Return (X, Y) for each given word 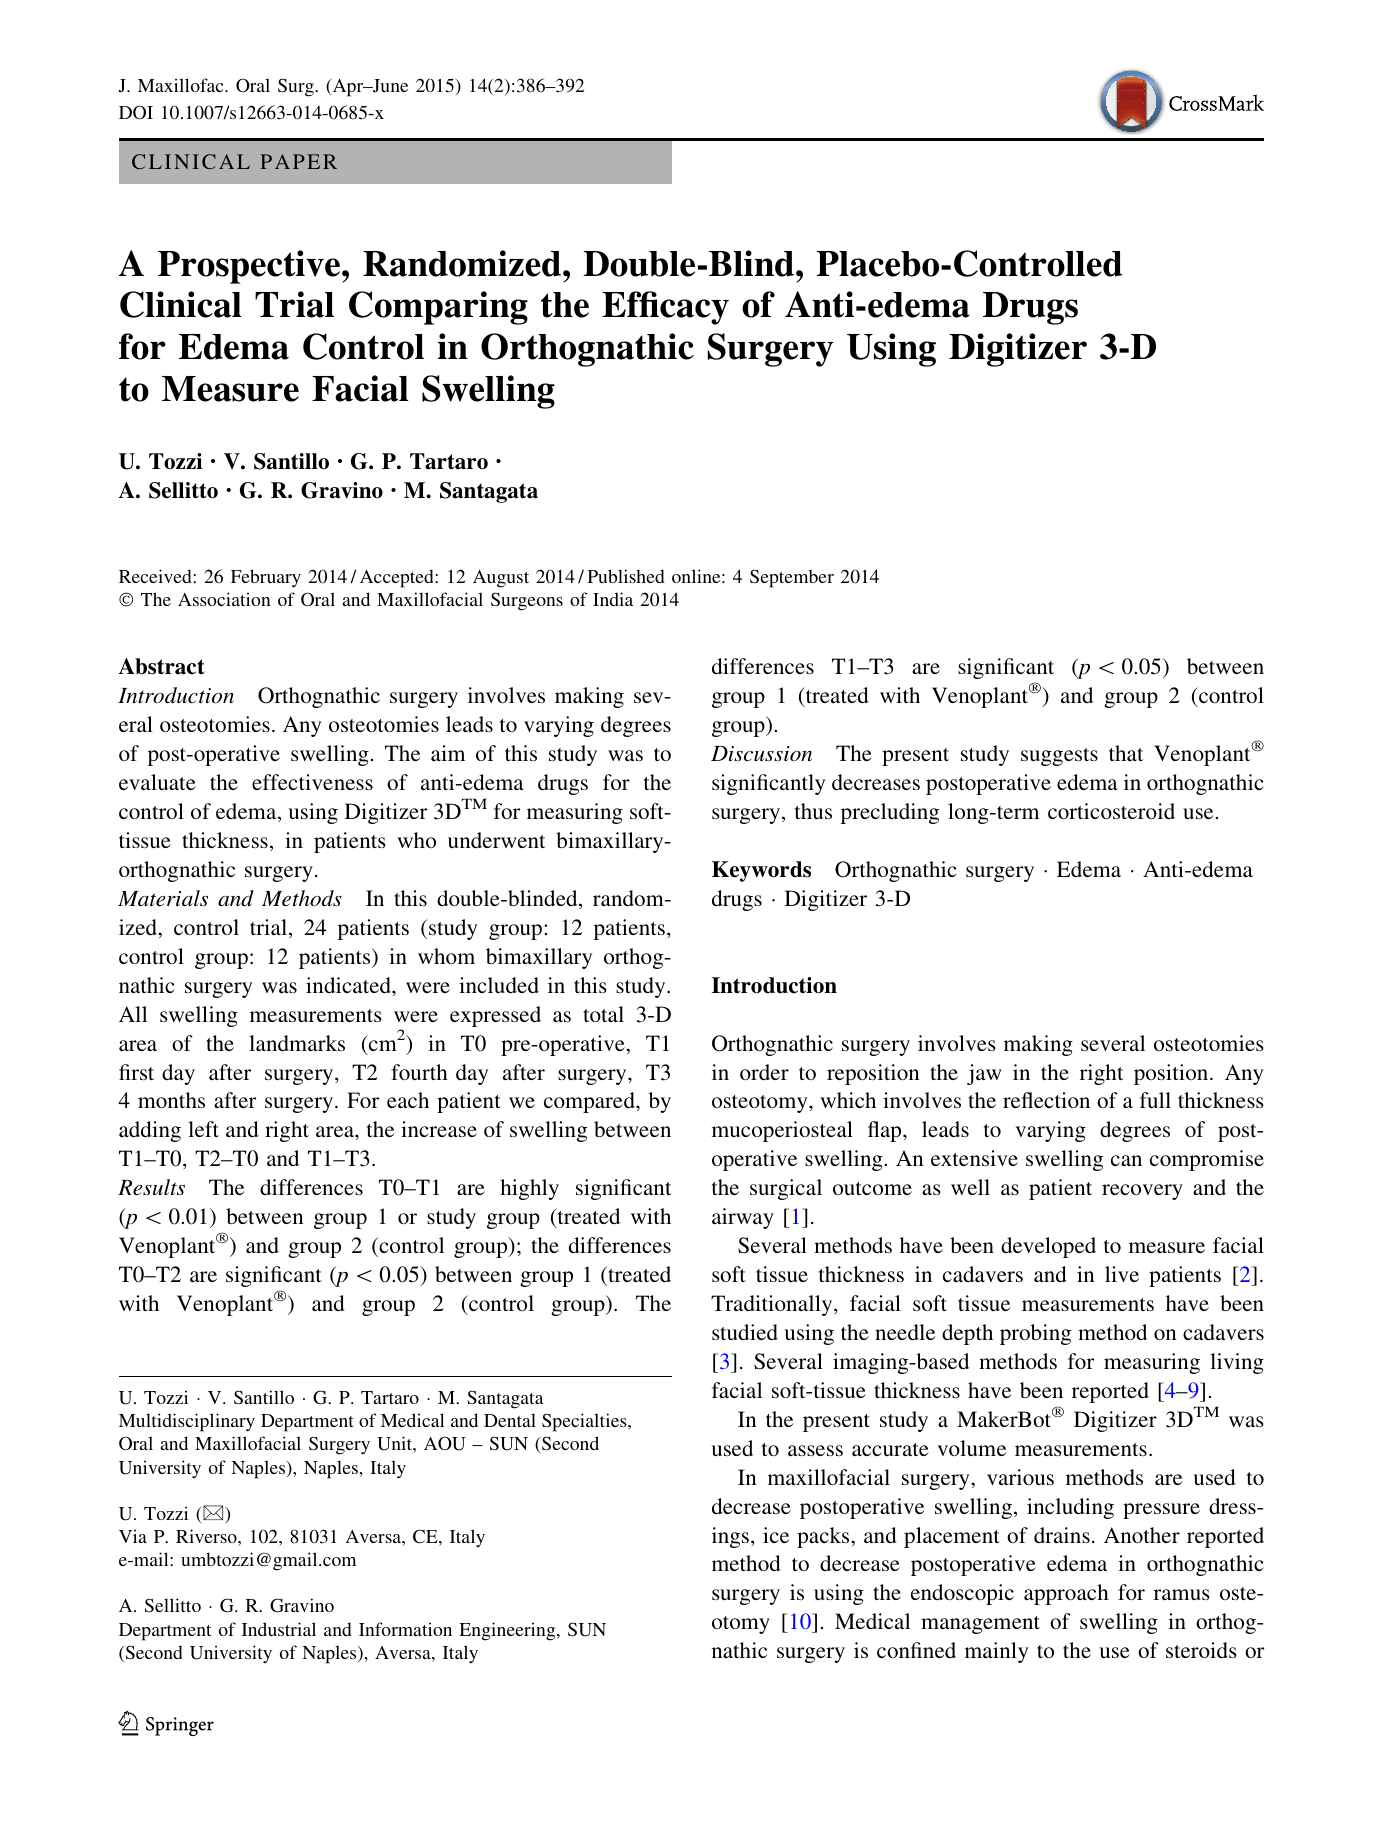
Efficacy (665, 308)
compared (590, 1102)
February (266, 578)
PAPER (298, 161)
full (1155, 1100)
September (792, 578)
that (1126, 753)
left (203, 1129)
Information (405, 1629)
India (613, 599)
